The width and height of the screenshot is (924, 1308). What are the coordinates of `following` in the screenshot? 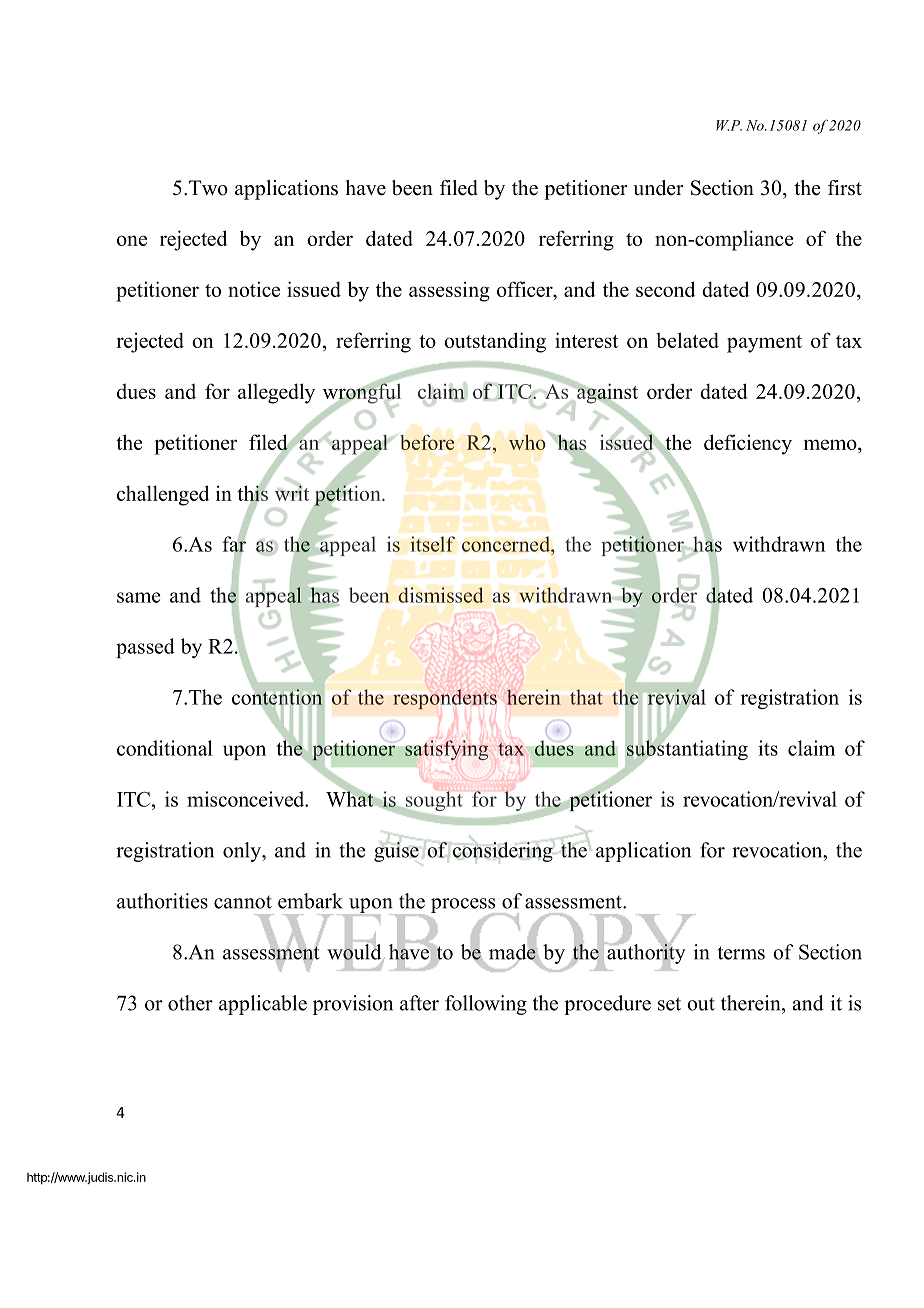 It's located at (486, 1005).
